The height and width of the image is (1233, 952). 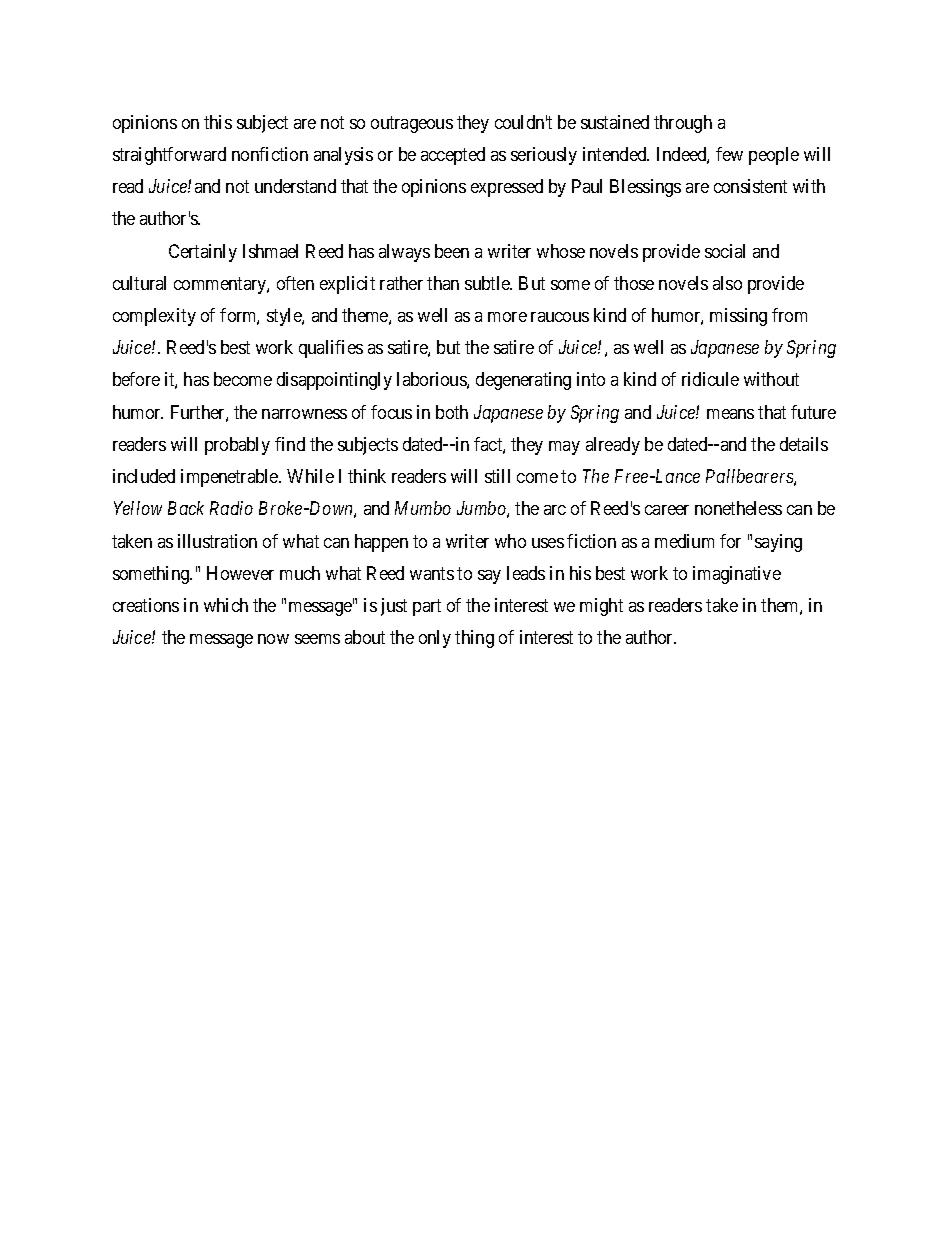 I want to click on imaginative, so click(x=737, y=575).
